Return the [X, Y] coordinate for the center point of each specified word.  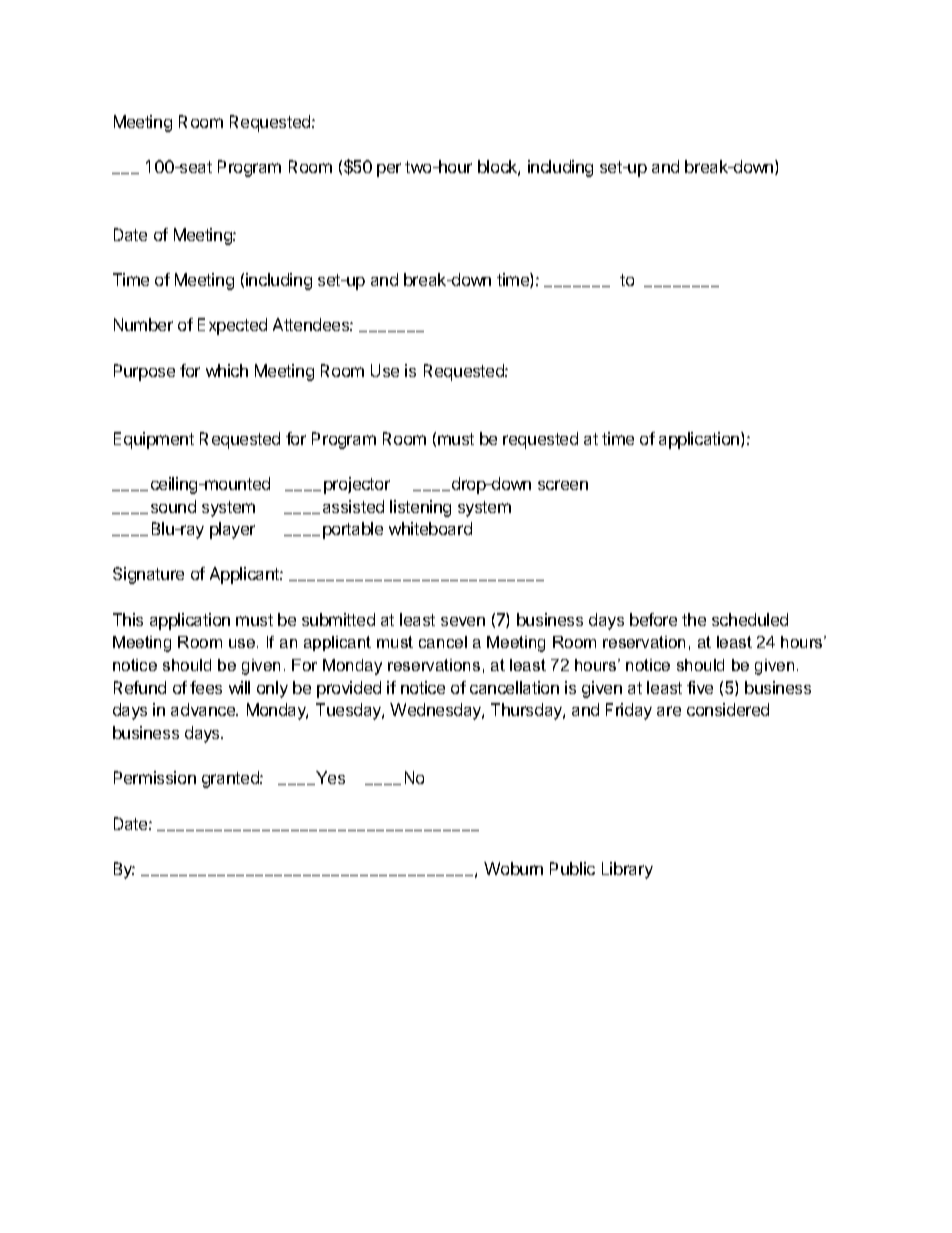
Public [572, 868]
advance [204, 709]
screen [563, 485]
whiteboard [430, 528]
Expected [232, 326]
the [694, 619]
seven [463, 621]
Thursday [527, 711]
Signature [148, 575]
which [227, 370]
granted [231, 779]
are [669, 711]
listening [420, 508]
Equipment [154, 440]
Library [627, 870]
